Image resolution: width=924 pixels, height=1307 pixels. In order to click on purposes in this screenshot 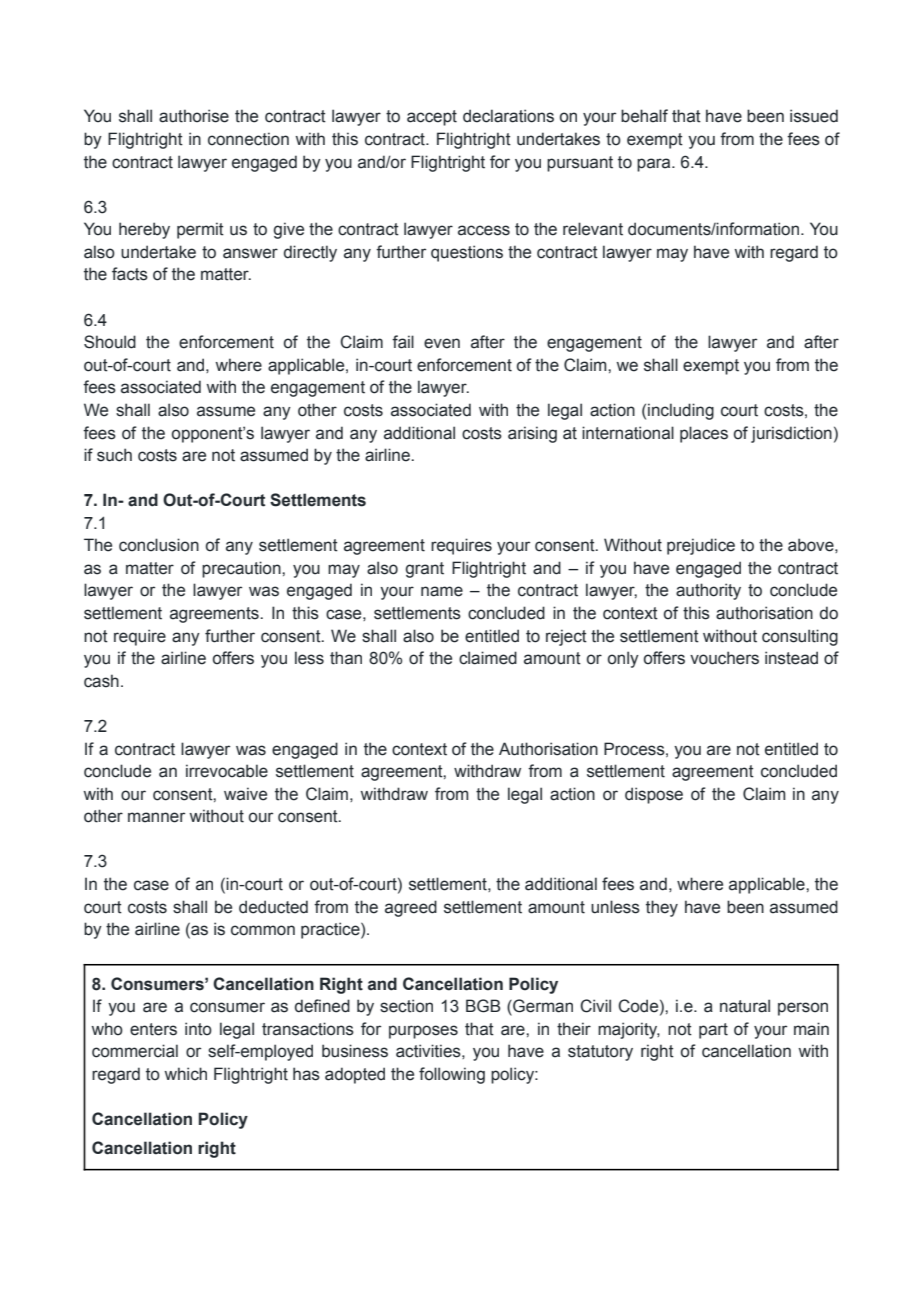, I will do `click(423, 1032)`.
